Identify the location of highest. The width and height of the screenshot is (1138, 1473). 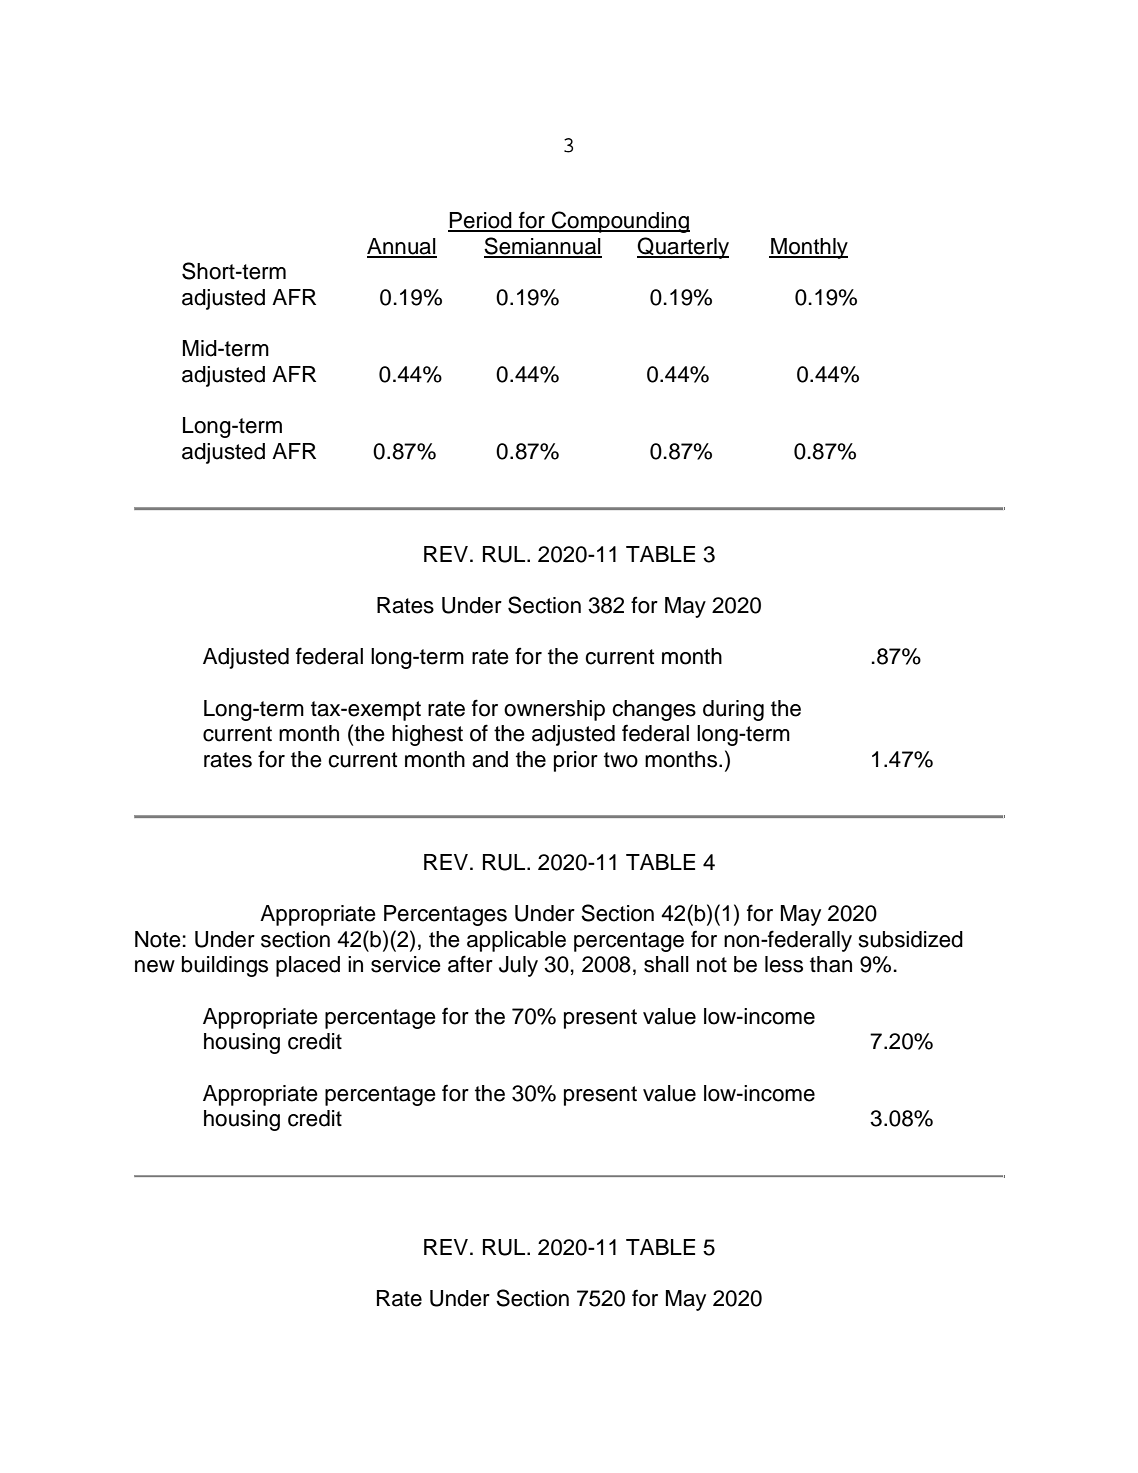
(427, 735).
